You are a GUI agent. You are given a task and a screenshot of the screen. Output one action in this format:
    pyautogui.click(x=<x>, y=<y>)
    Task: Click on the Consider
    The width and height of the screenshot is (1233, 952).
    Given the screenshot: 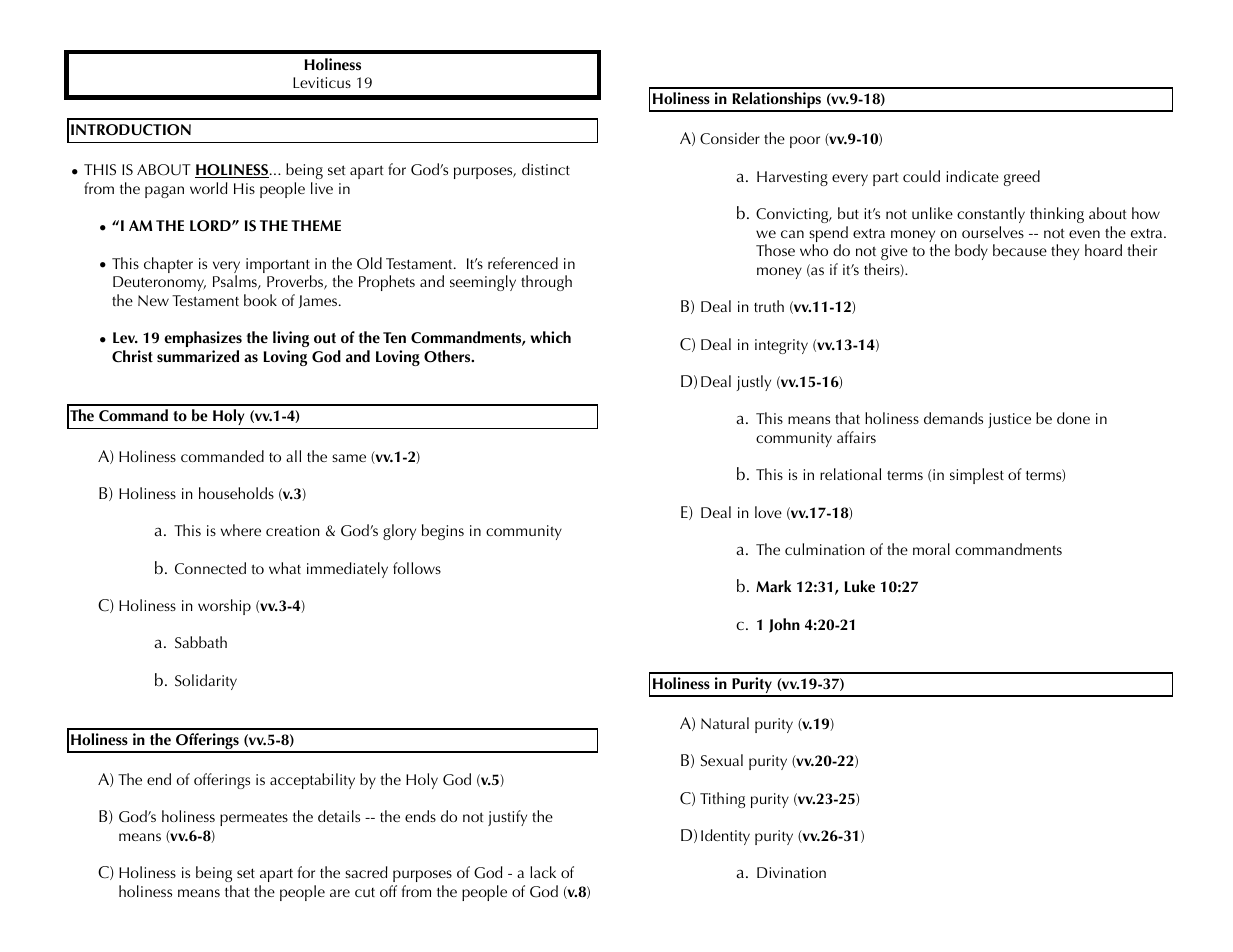 What is the action you would take?
    pyautogui.click(x=730, y=138)
